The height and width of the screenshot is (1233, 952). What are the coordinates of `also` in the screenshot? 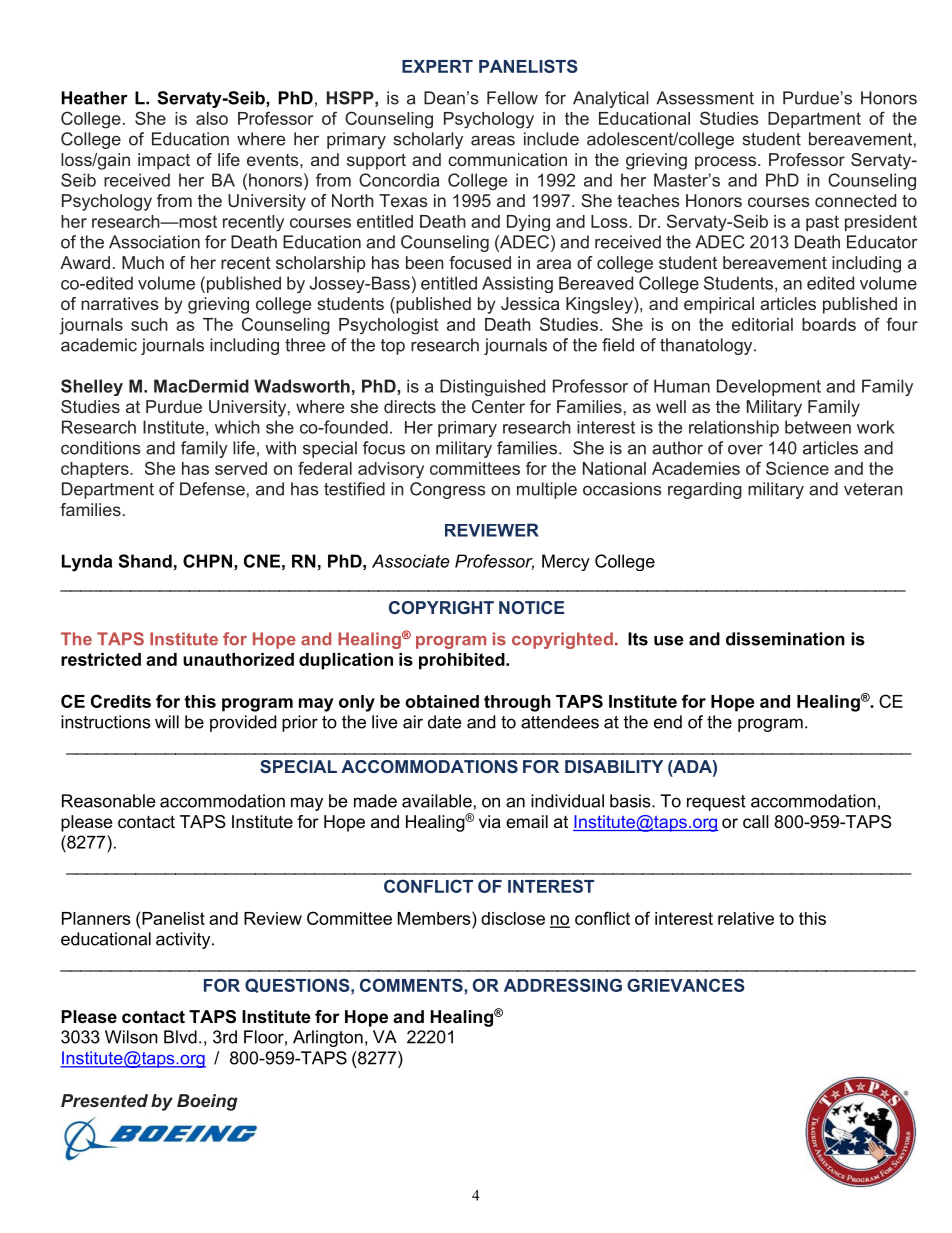 It's located at (212, 118).
